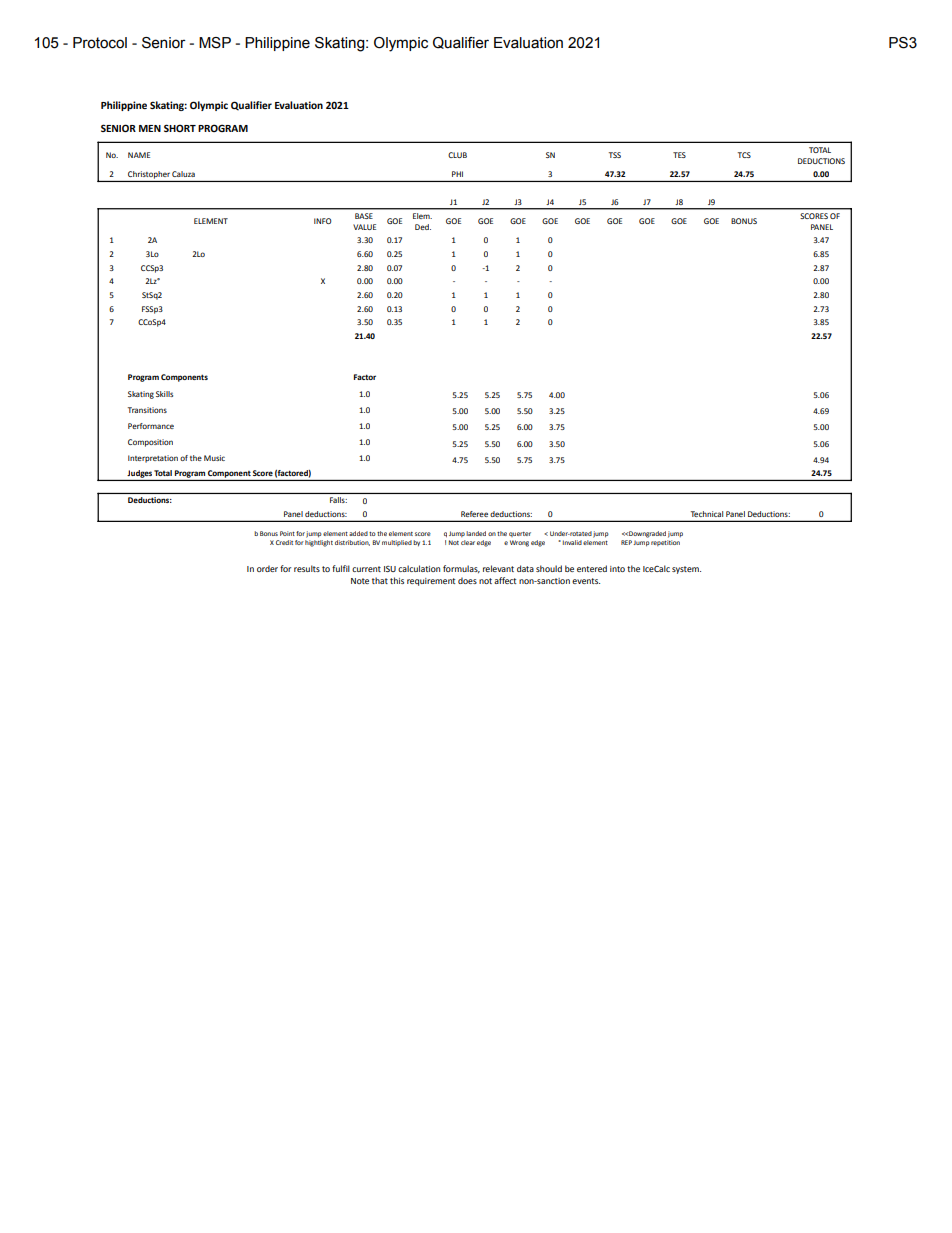  What do you see at coordinates (397, 543) in the screenshot?
I see `multiplied` at bounding box center [397, 543].
